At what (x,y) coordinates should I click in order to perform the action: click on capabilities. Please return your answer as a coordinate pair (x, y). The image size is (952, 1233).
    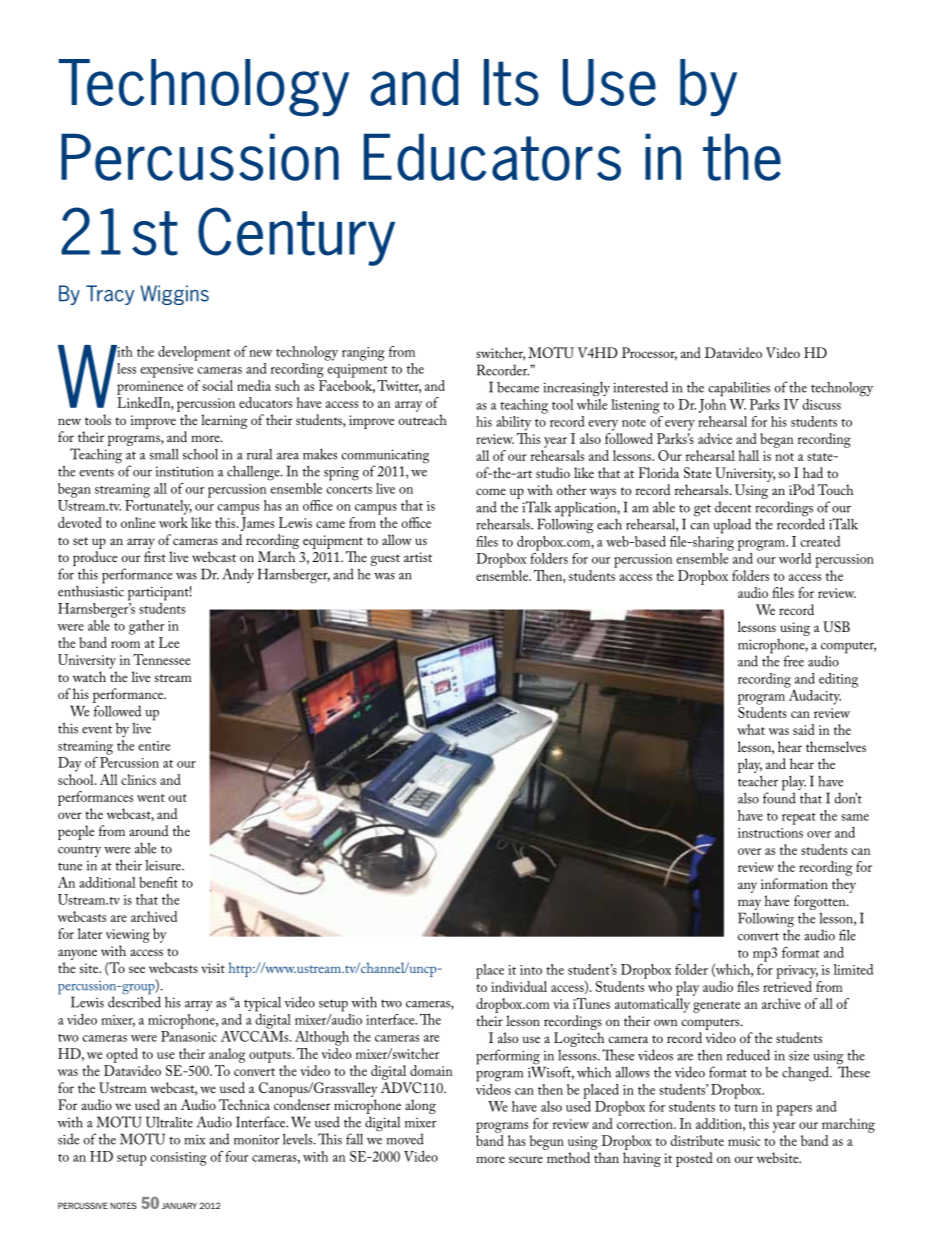
    Looking at the image, I should click on (739, 389).
